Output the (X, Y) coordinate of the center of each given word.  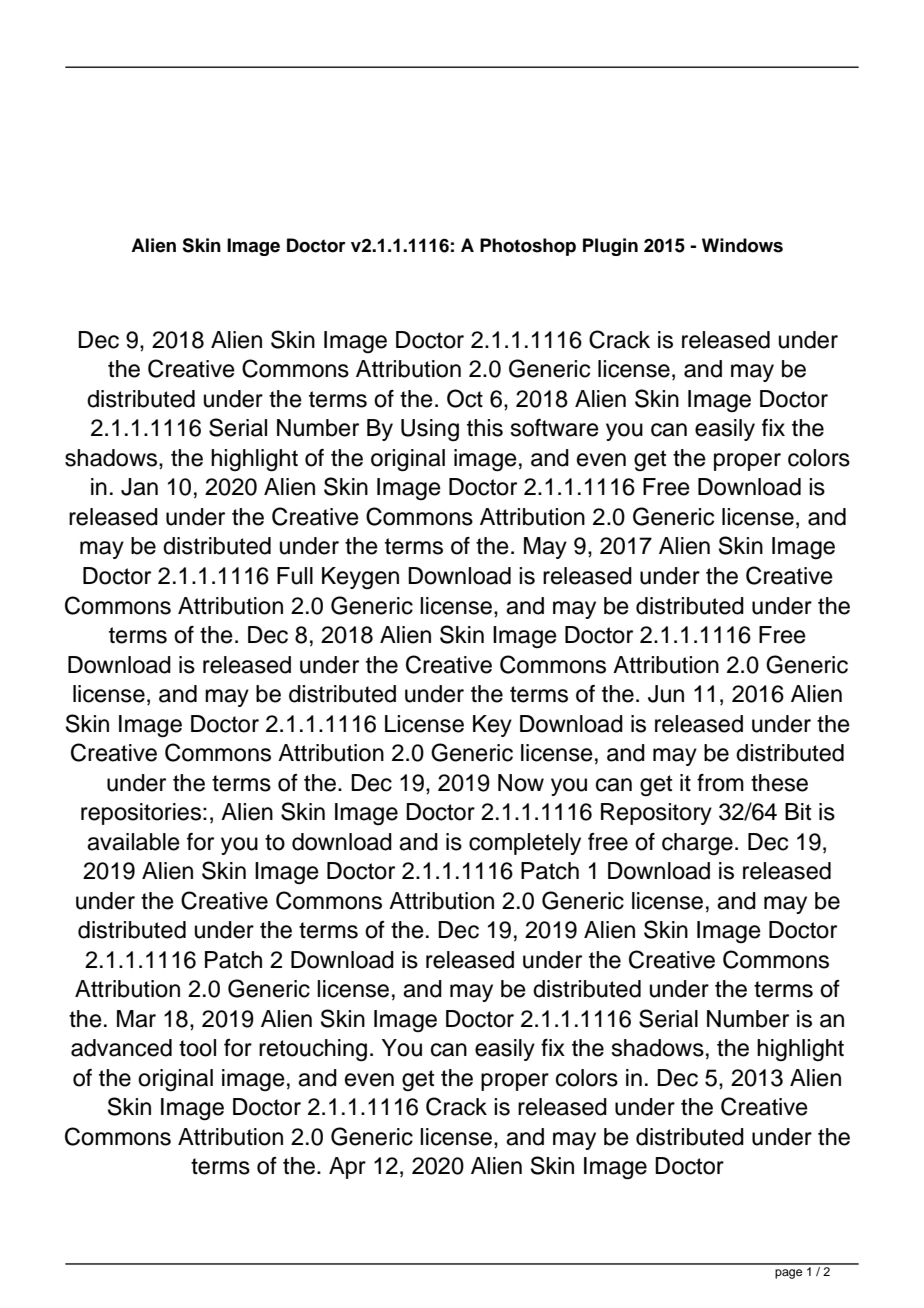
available (133, 842)
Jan (139, 487)
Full (295, 576)
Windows (742, 245)
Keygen (360, 578)
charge (697, 844)
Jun (666, 694)
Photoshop (528, 247)
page (788, 1274)
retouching (313, 1050)
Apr (347, 1168)
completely (525, 844)
